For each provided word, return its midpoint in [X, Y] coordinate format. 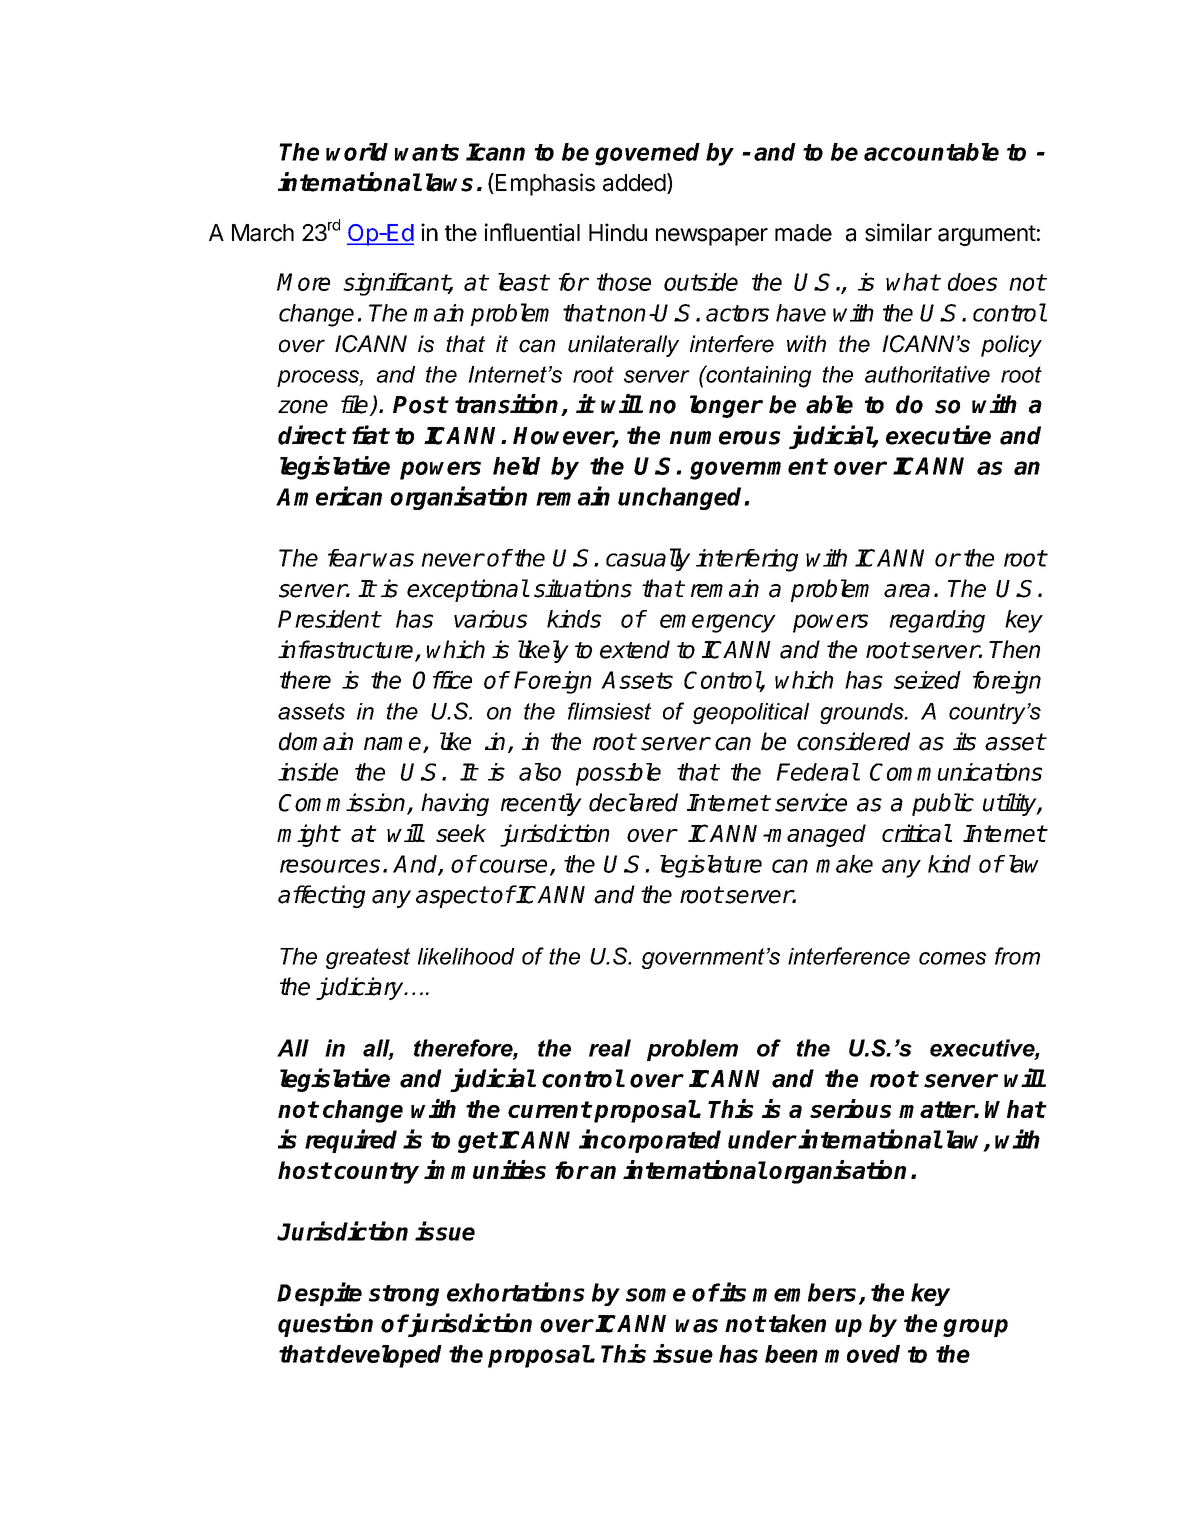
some [656, 1295]
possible [618, 774]
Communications [956, 772]
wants [427, 152]
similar [898, 232]
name [394, 745]
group [975, 1328]
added [634, 183]
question [325, 1325]
